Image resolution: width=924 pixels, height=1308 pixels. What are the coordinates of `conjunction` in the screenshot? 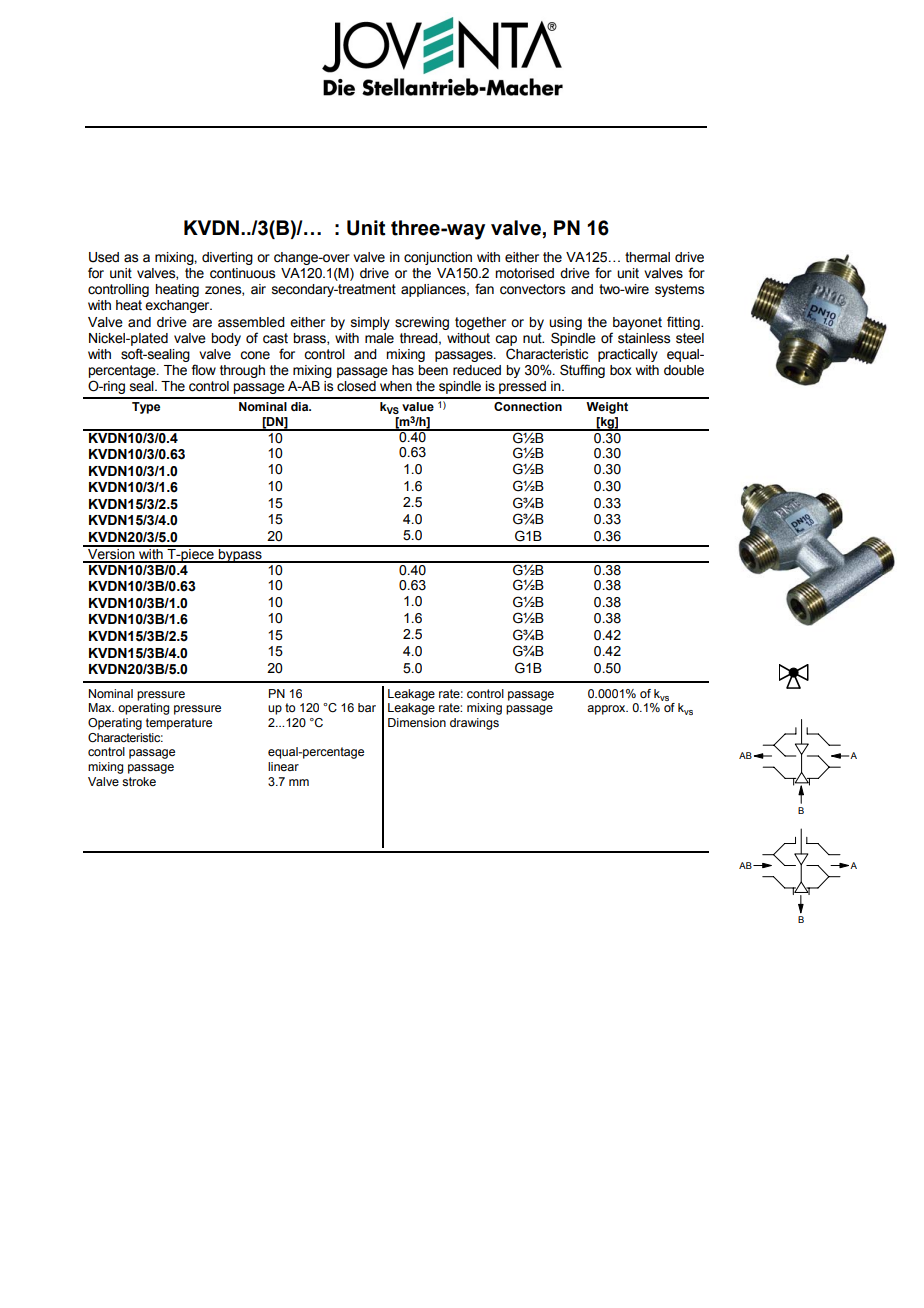 It's located at (438, 258).
